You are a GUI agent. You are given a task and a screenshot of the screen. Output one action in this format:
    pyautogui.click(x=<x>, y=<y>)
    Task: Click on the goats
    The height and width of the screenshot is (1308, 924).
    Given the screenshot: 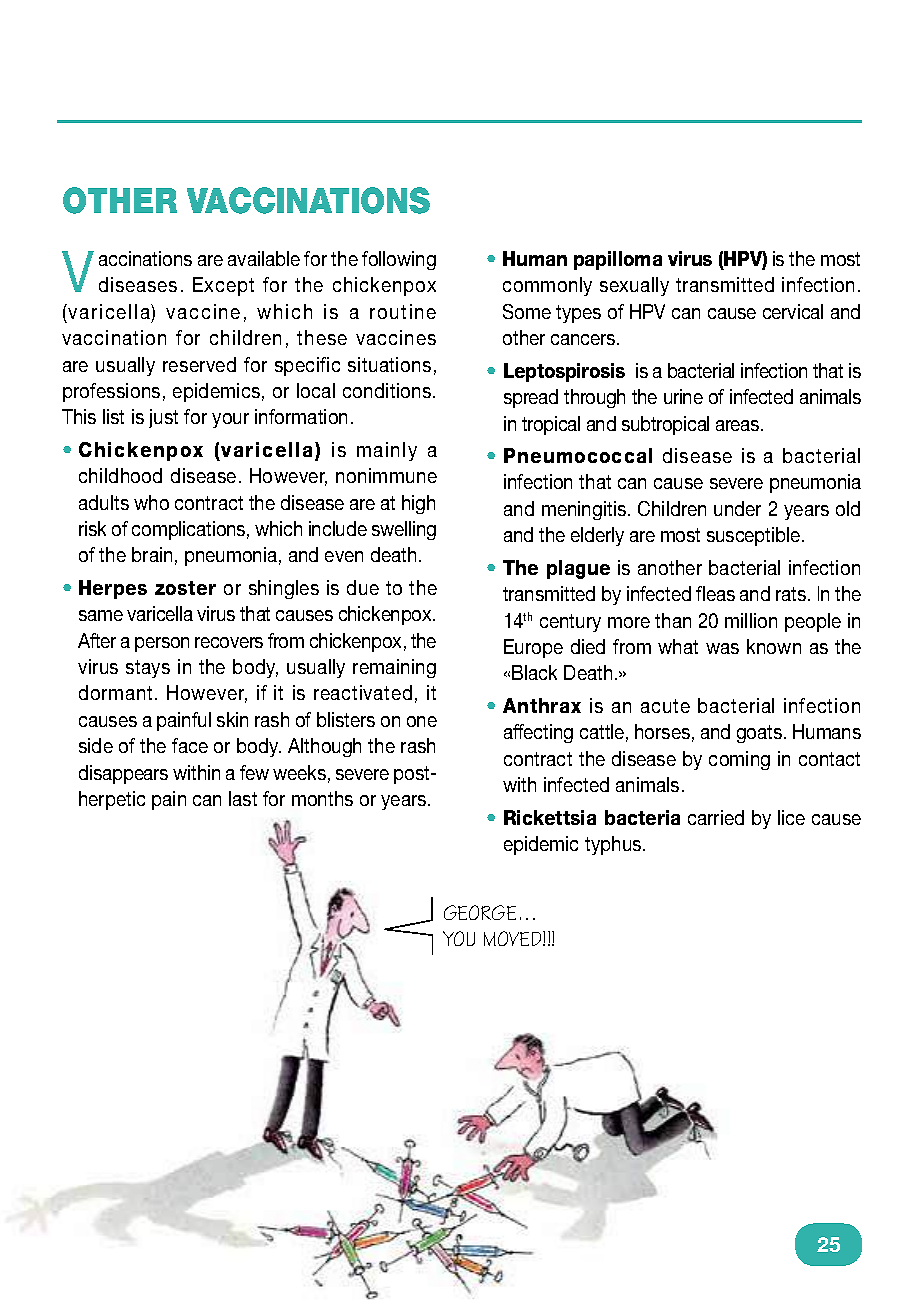 What is the action you would take?
    pyautogui.click(x=761, y=734)
